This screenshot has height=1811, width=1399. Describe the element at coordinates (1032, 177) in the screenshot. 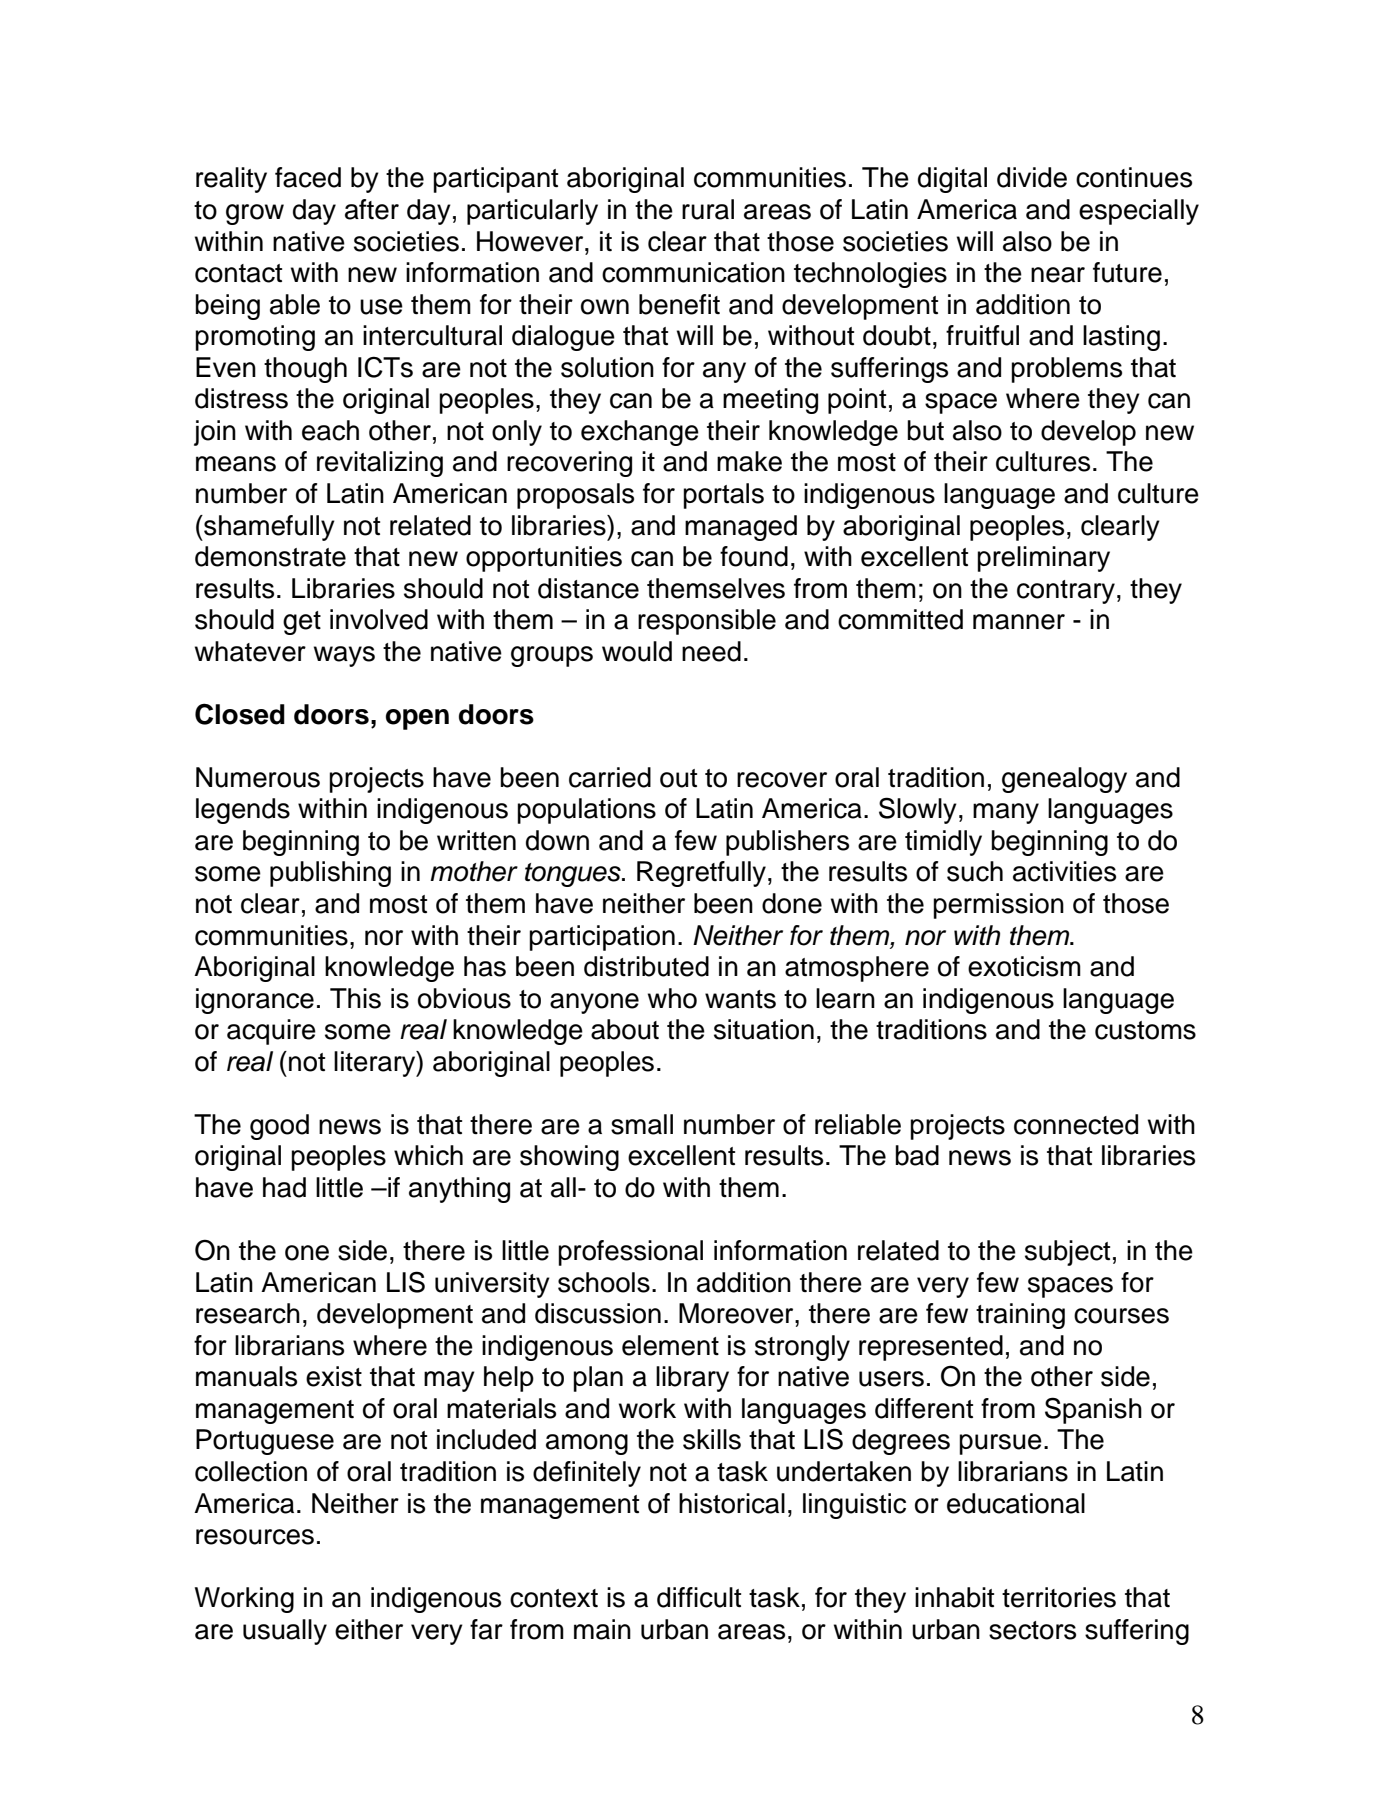

I see `divide` at that location.
